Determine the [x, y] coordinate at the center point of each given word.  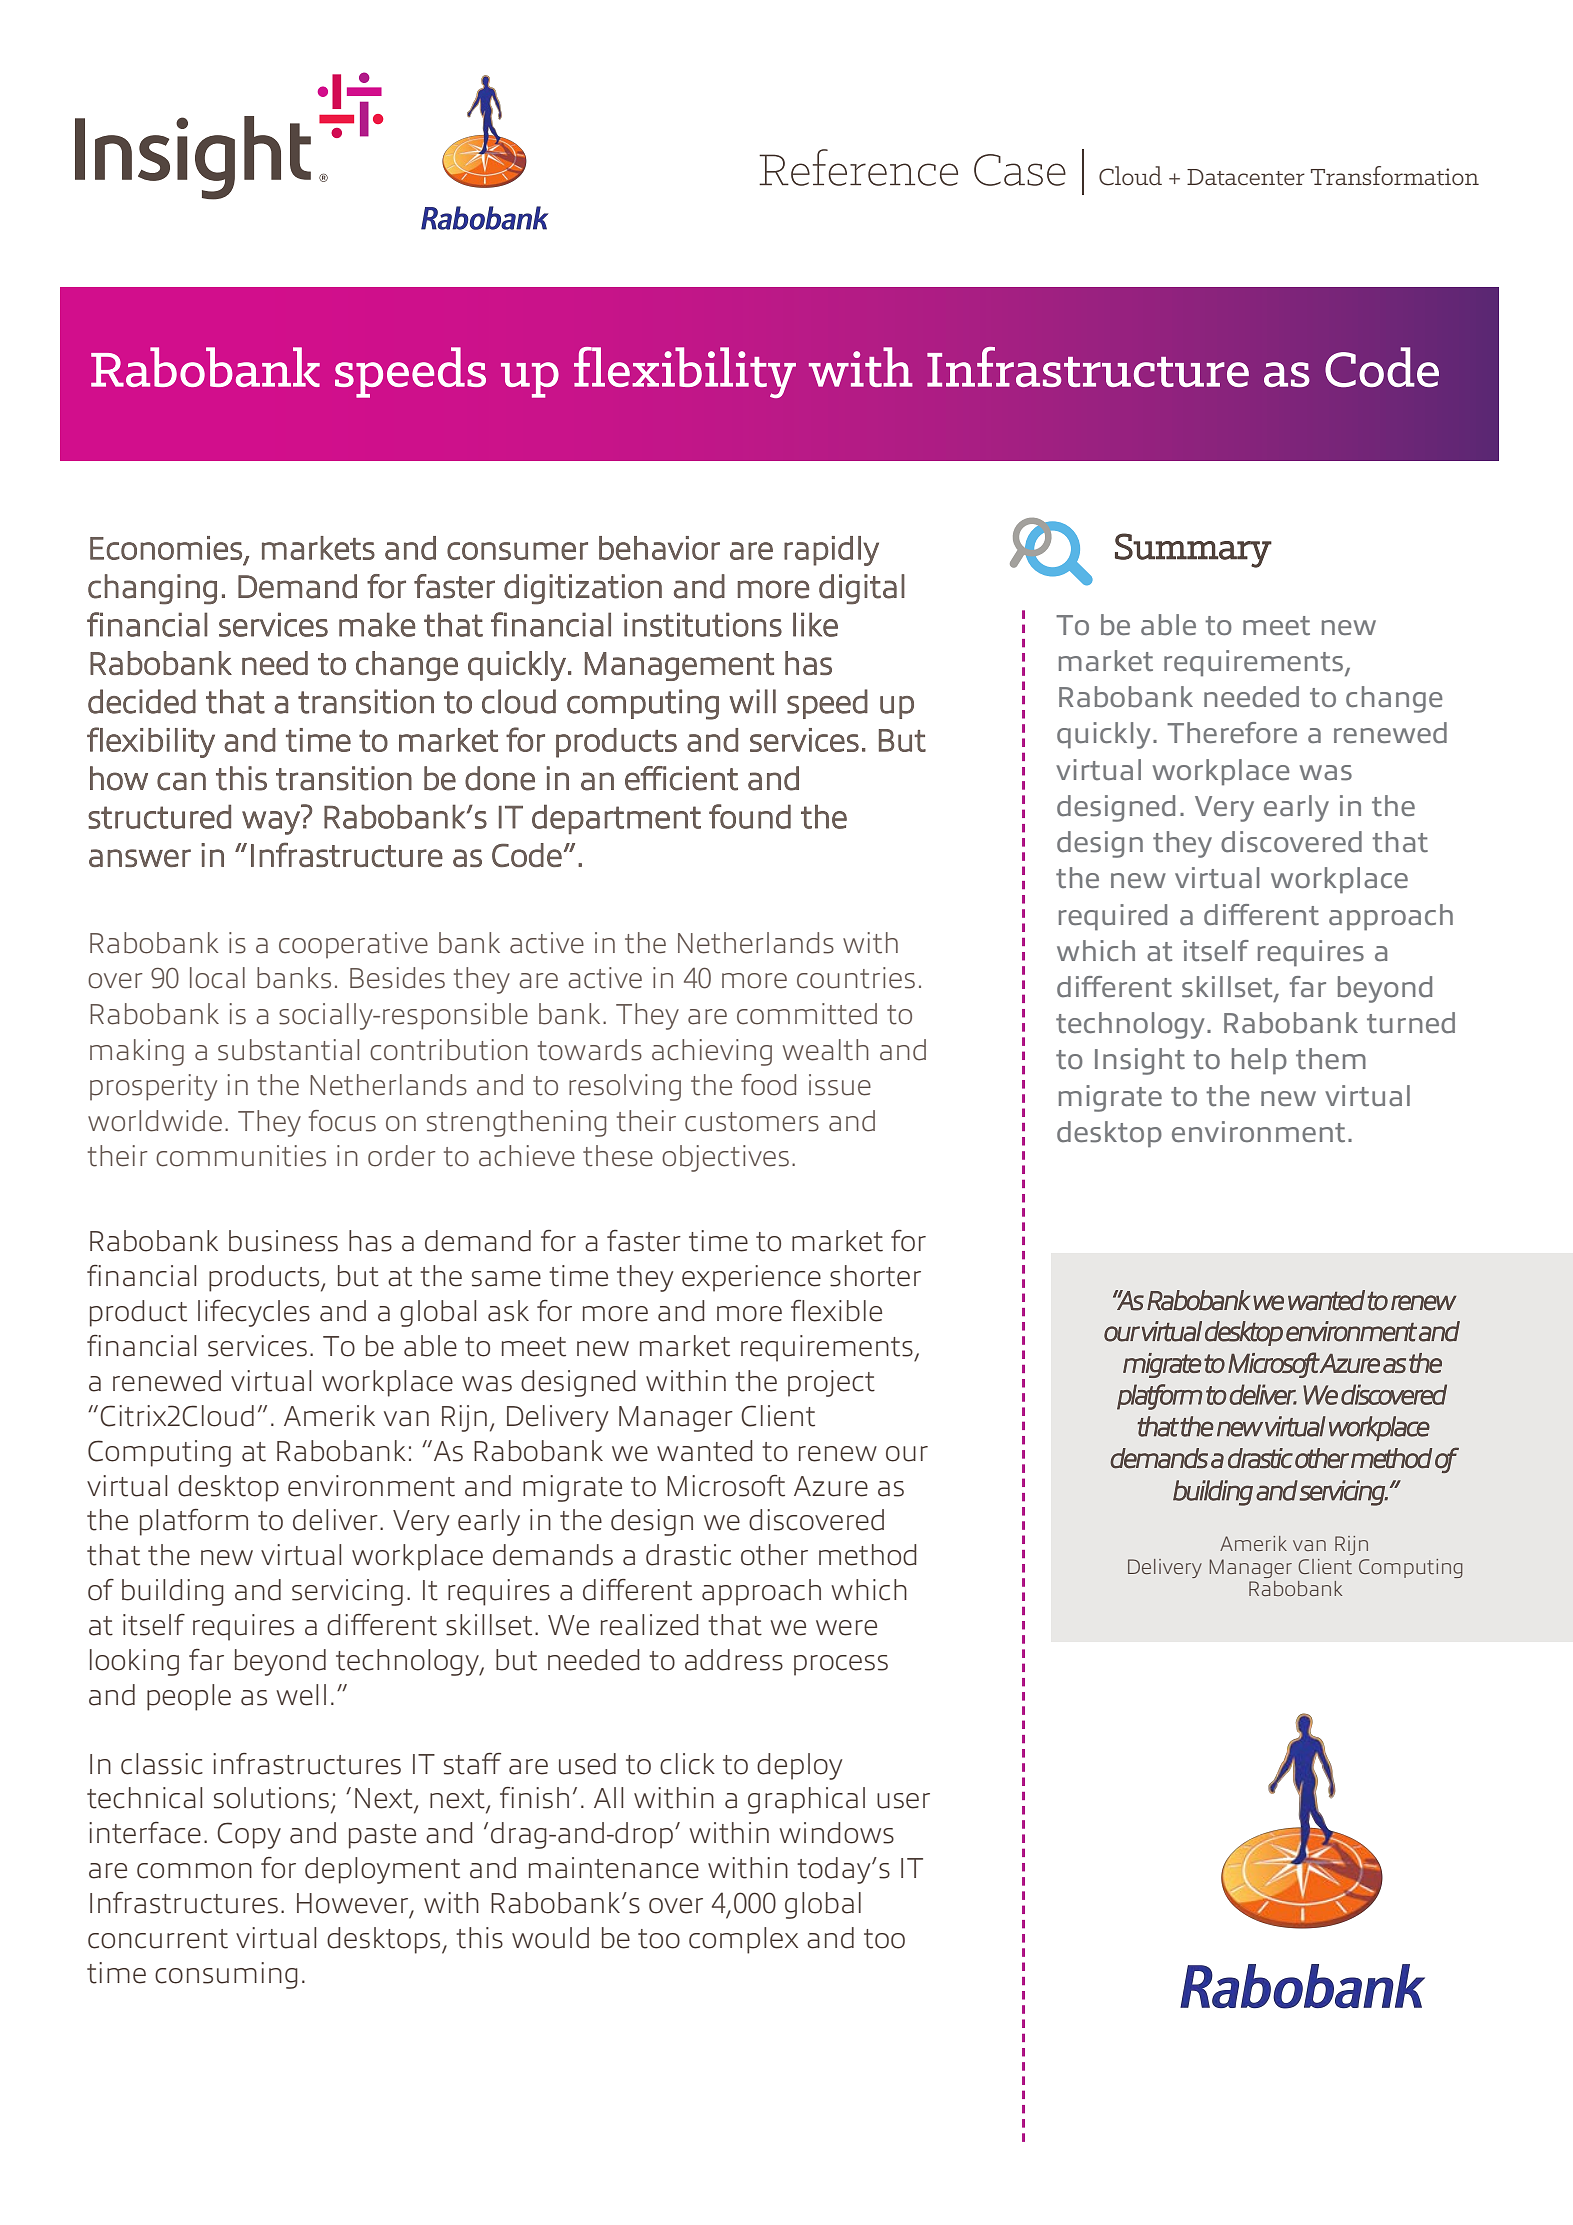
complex [743, 1940]
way [271, 823]
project [831, 1383]
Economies [166, 548]
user [903, 1801]
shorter [875, 1276]
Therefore [1232, 733]
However [352, 1903]
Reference [858, 167]
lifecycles [254, 1313]
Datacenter [1246, 177]
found [750, 816]
